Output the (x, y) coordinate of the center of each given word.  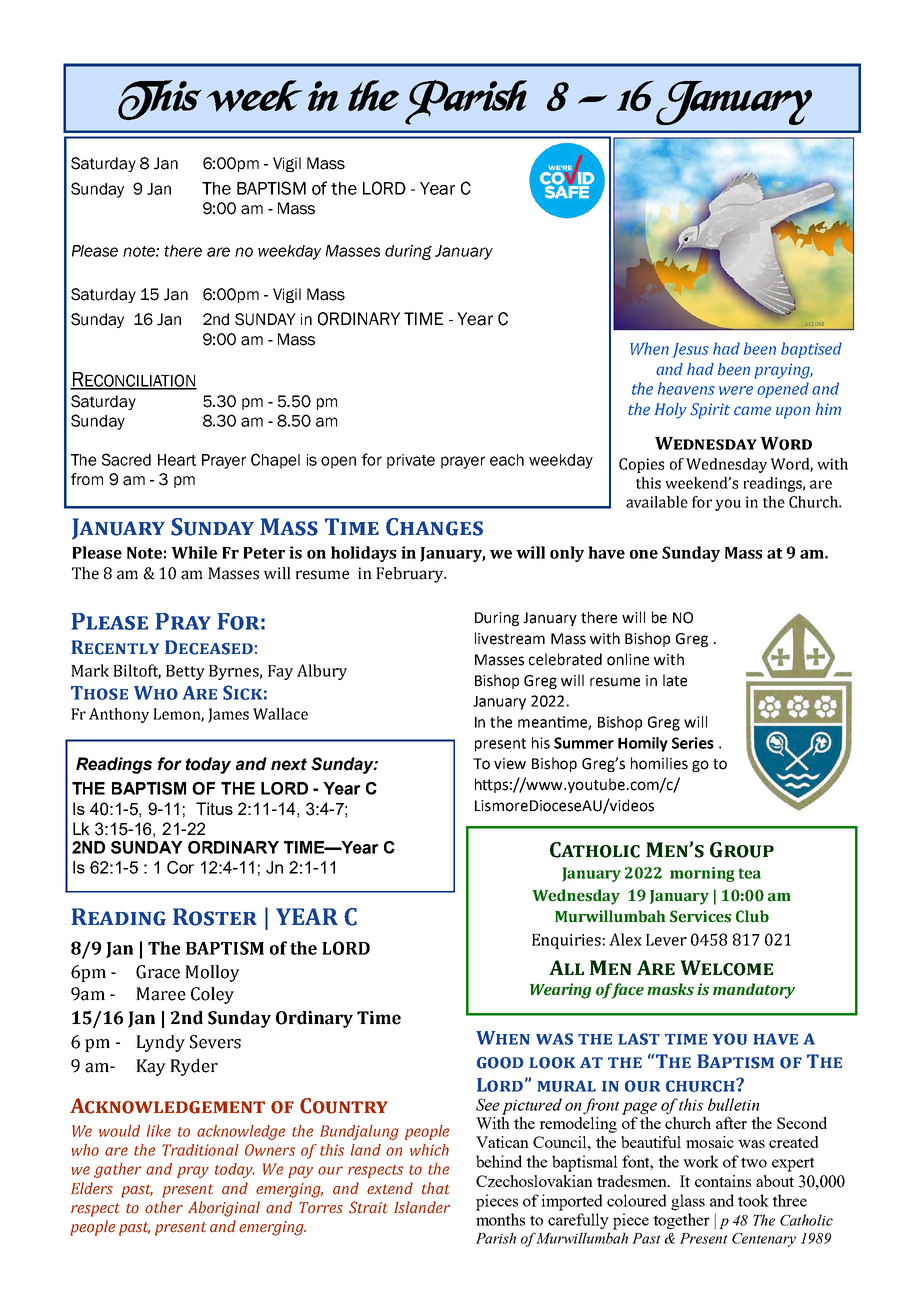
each (507, 460)
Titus (214, 808)
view (510, 764)
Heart (177, 460)
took (753, 1200)
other (164, 1207)
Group (742, 850)
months (500, 1219)
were (736, 390)
